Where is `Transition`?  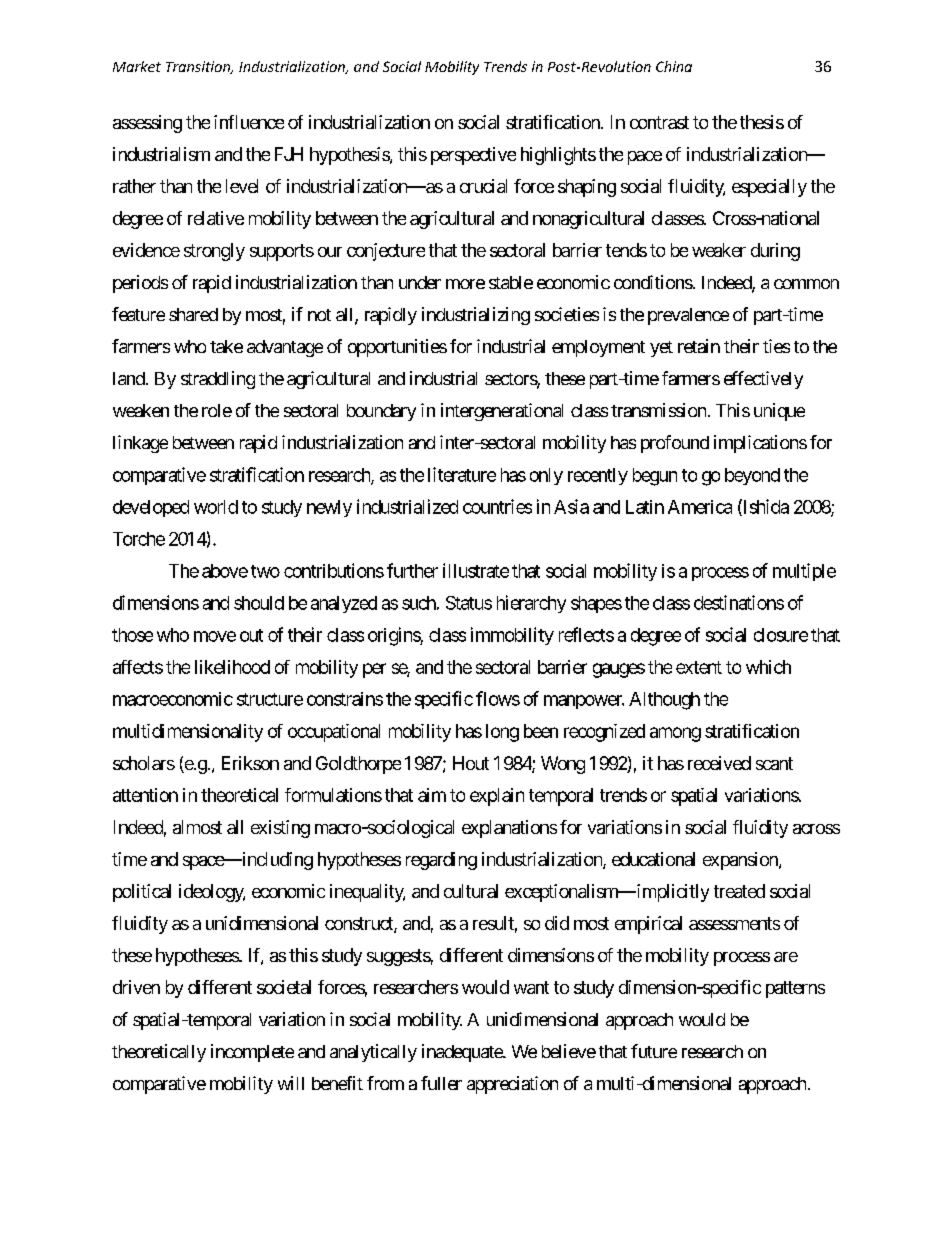 Transition is located at coordinates (199, 67).
